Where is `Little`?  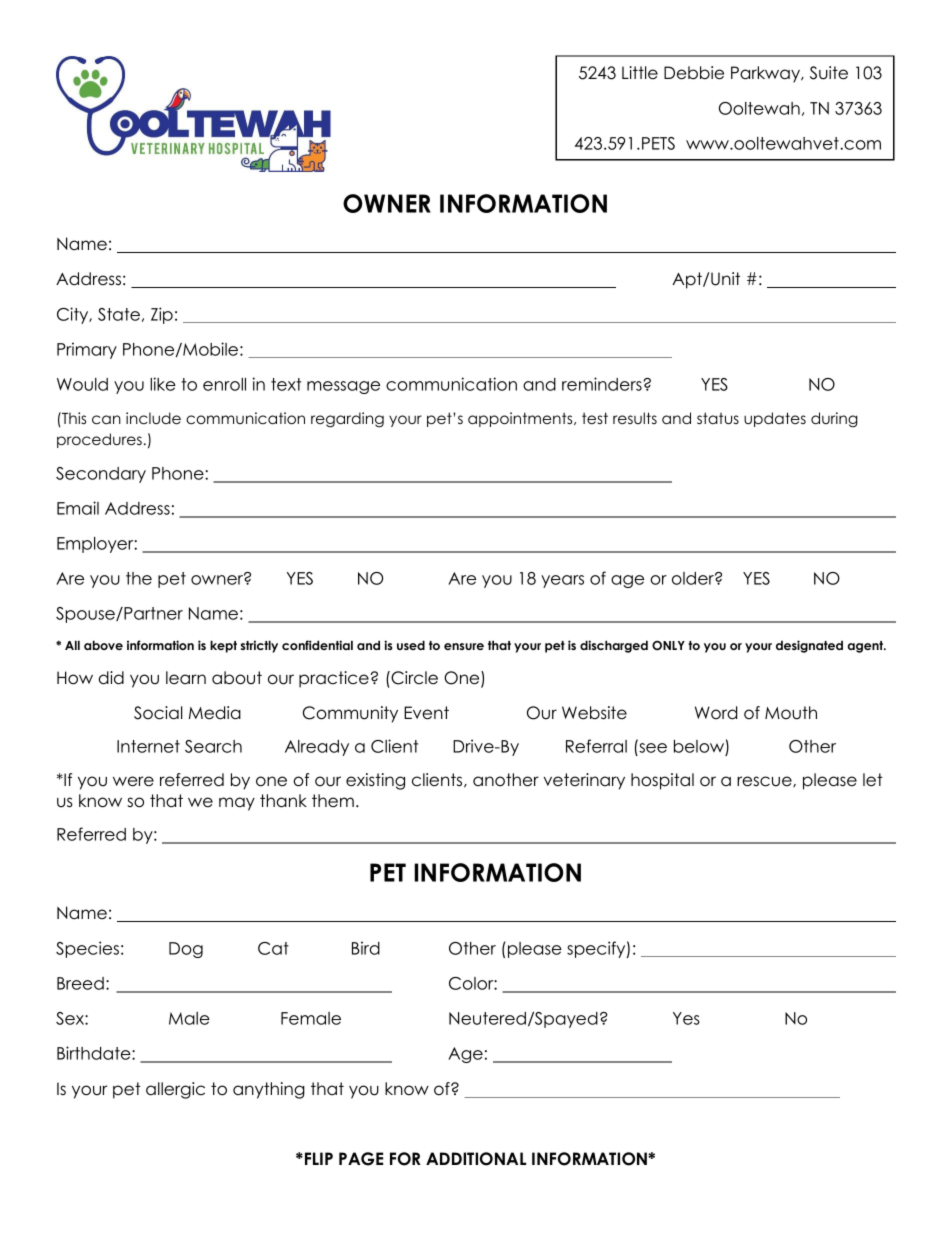
Little is located at coordinates (640, 73).
